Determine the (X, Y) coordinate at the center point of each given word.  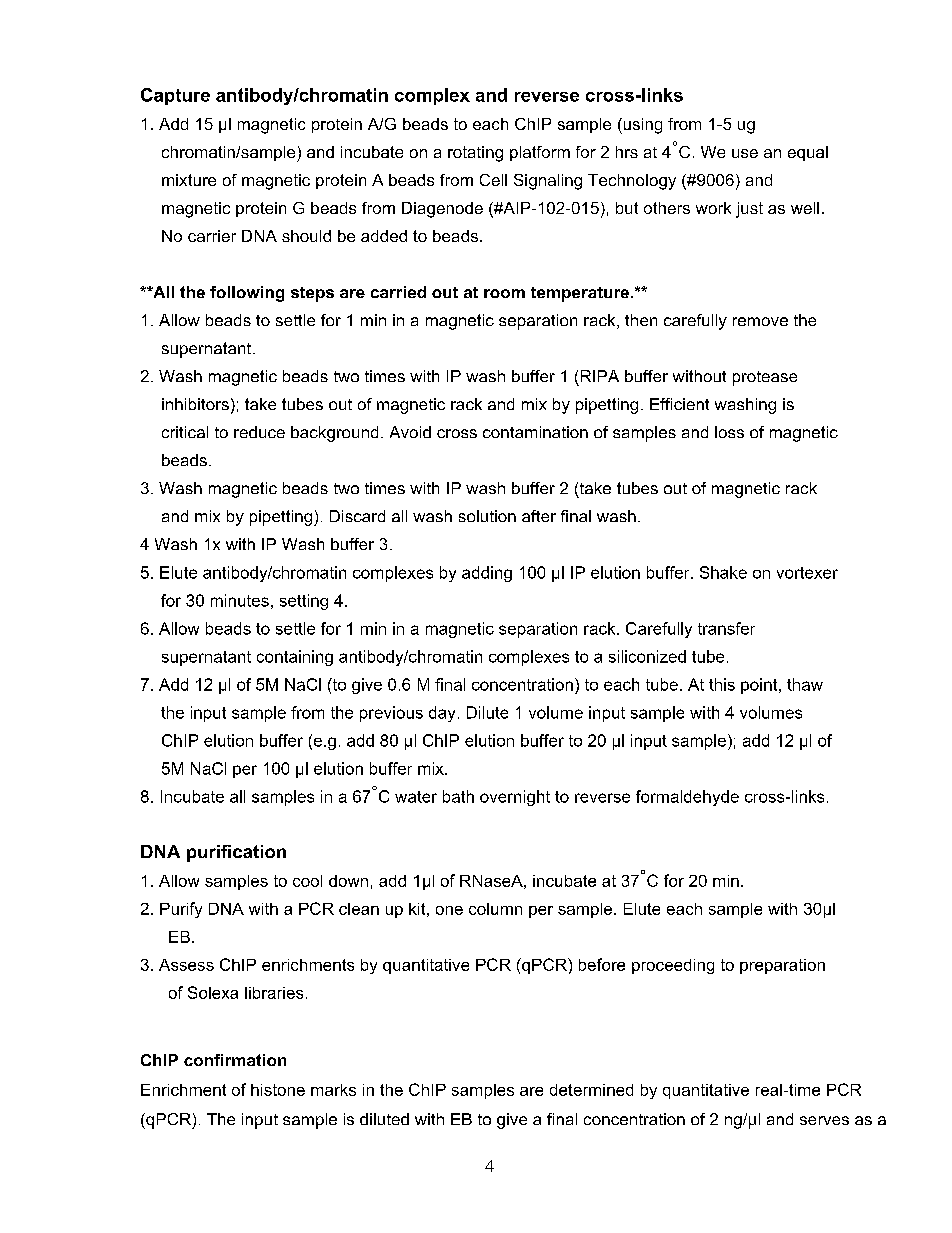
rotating (475, 154)
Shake (723, 572)
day (442, 714)
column (495, 909)
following (247, 294)
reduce (259, 432)
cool (307, 881)
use (745, 153)
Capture (175, 96)
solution (487, 516)
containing (295, 658)
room (504, 293)
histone (278, 1090)
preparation (782, 966)
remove (760, 321)
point (760, 686)
